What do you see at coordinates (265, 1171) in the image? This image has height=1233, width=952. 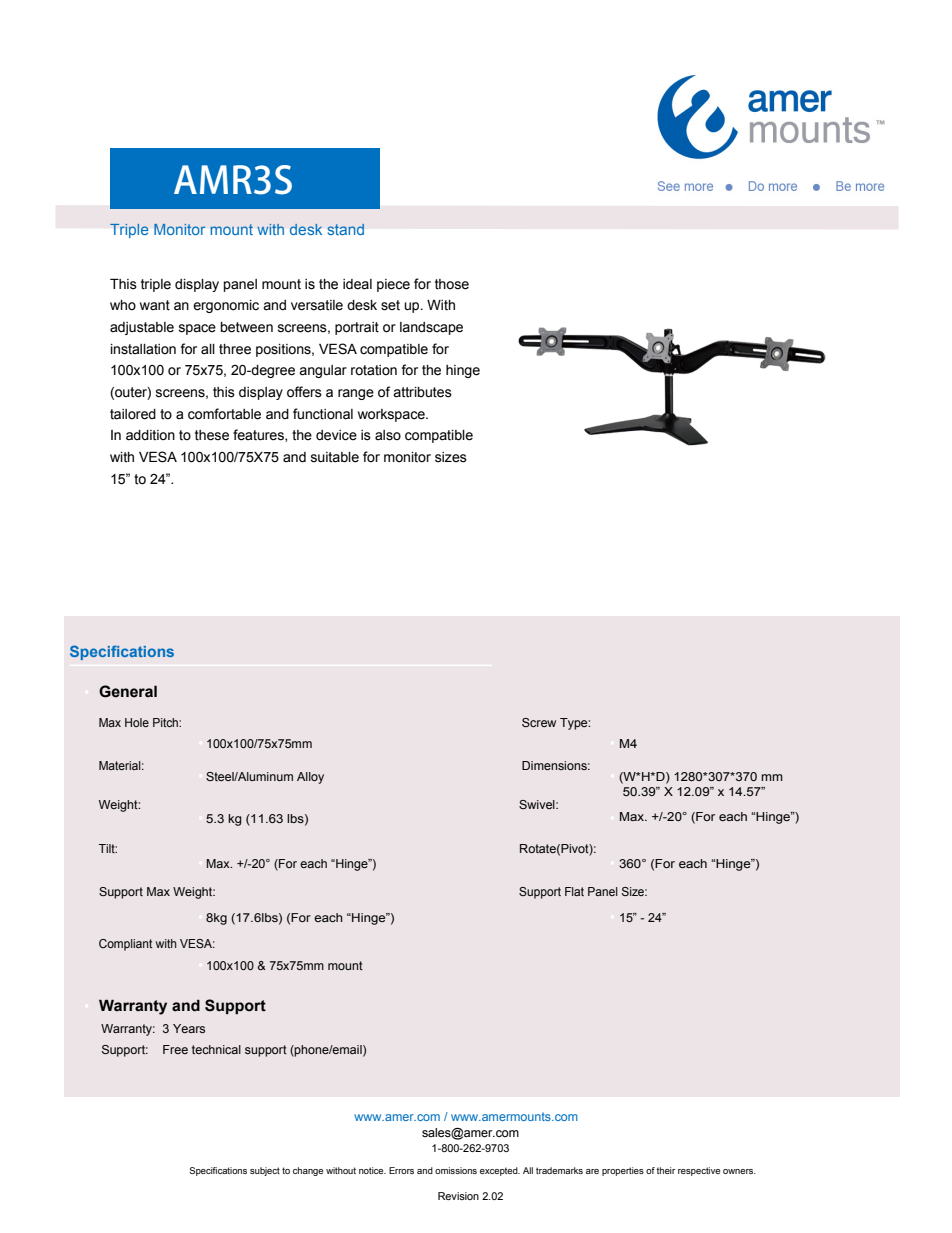 I see `subject` at bounding box center [265, 1171].
